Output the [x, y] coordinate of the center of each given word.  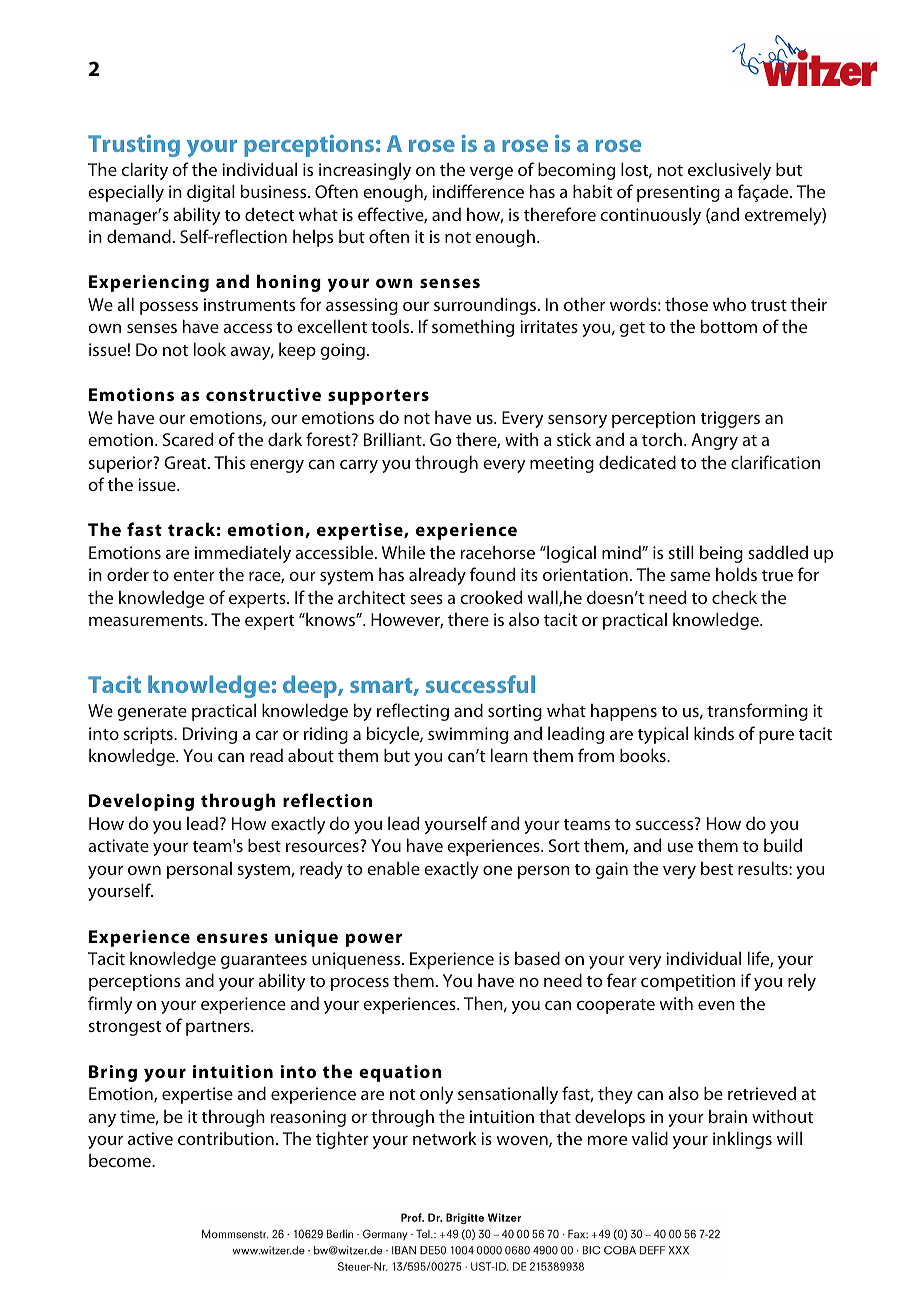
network [445, 1138]
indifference [478, 191]
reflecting [413, 712]
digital [211, 193]
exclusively [729, 171]
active [150, 1138]
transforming [757, 712]
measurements [147, 620]
